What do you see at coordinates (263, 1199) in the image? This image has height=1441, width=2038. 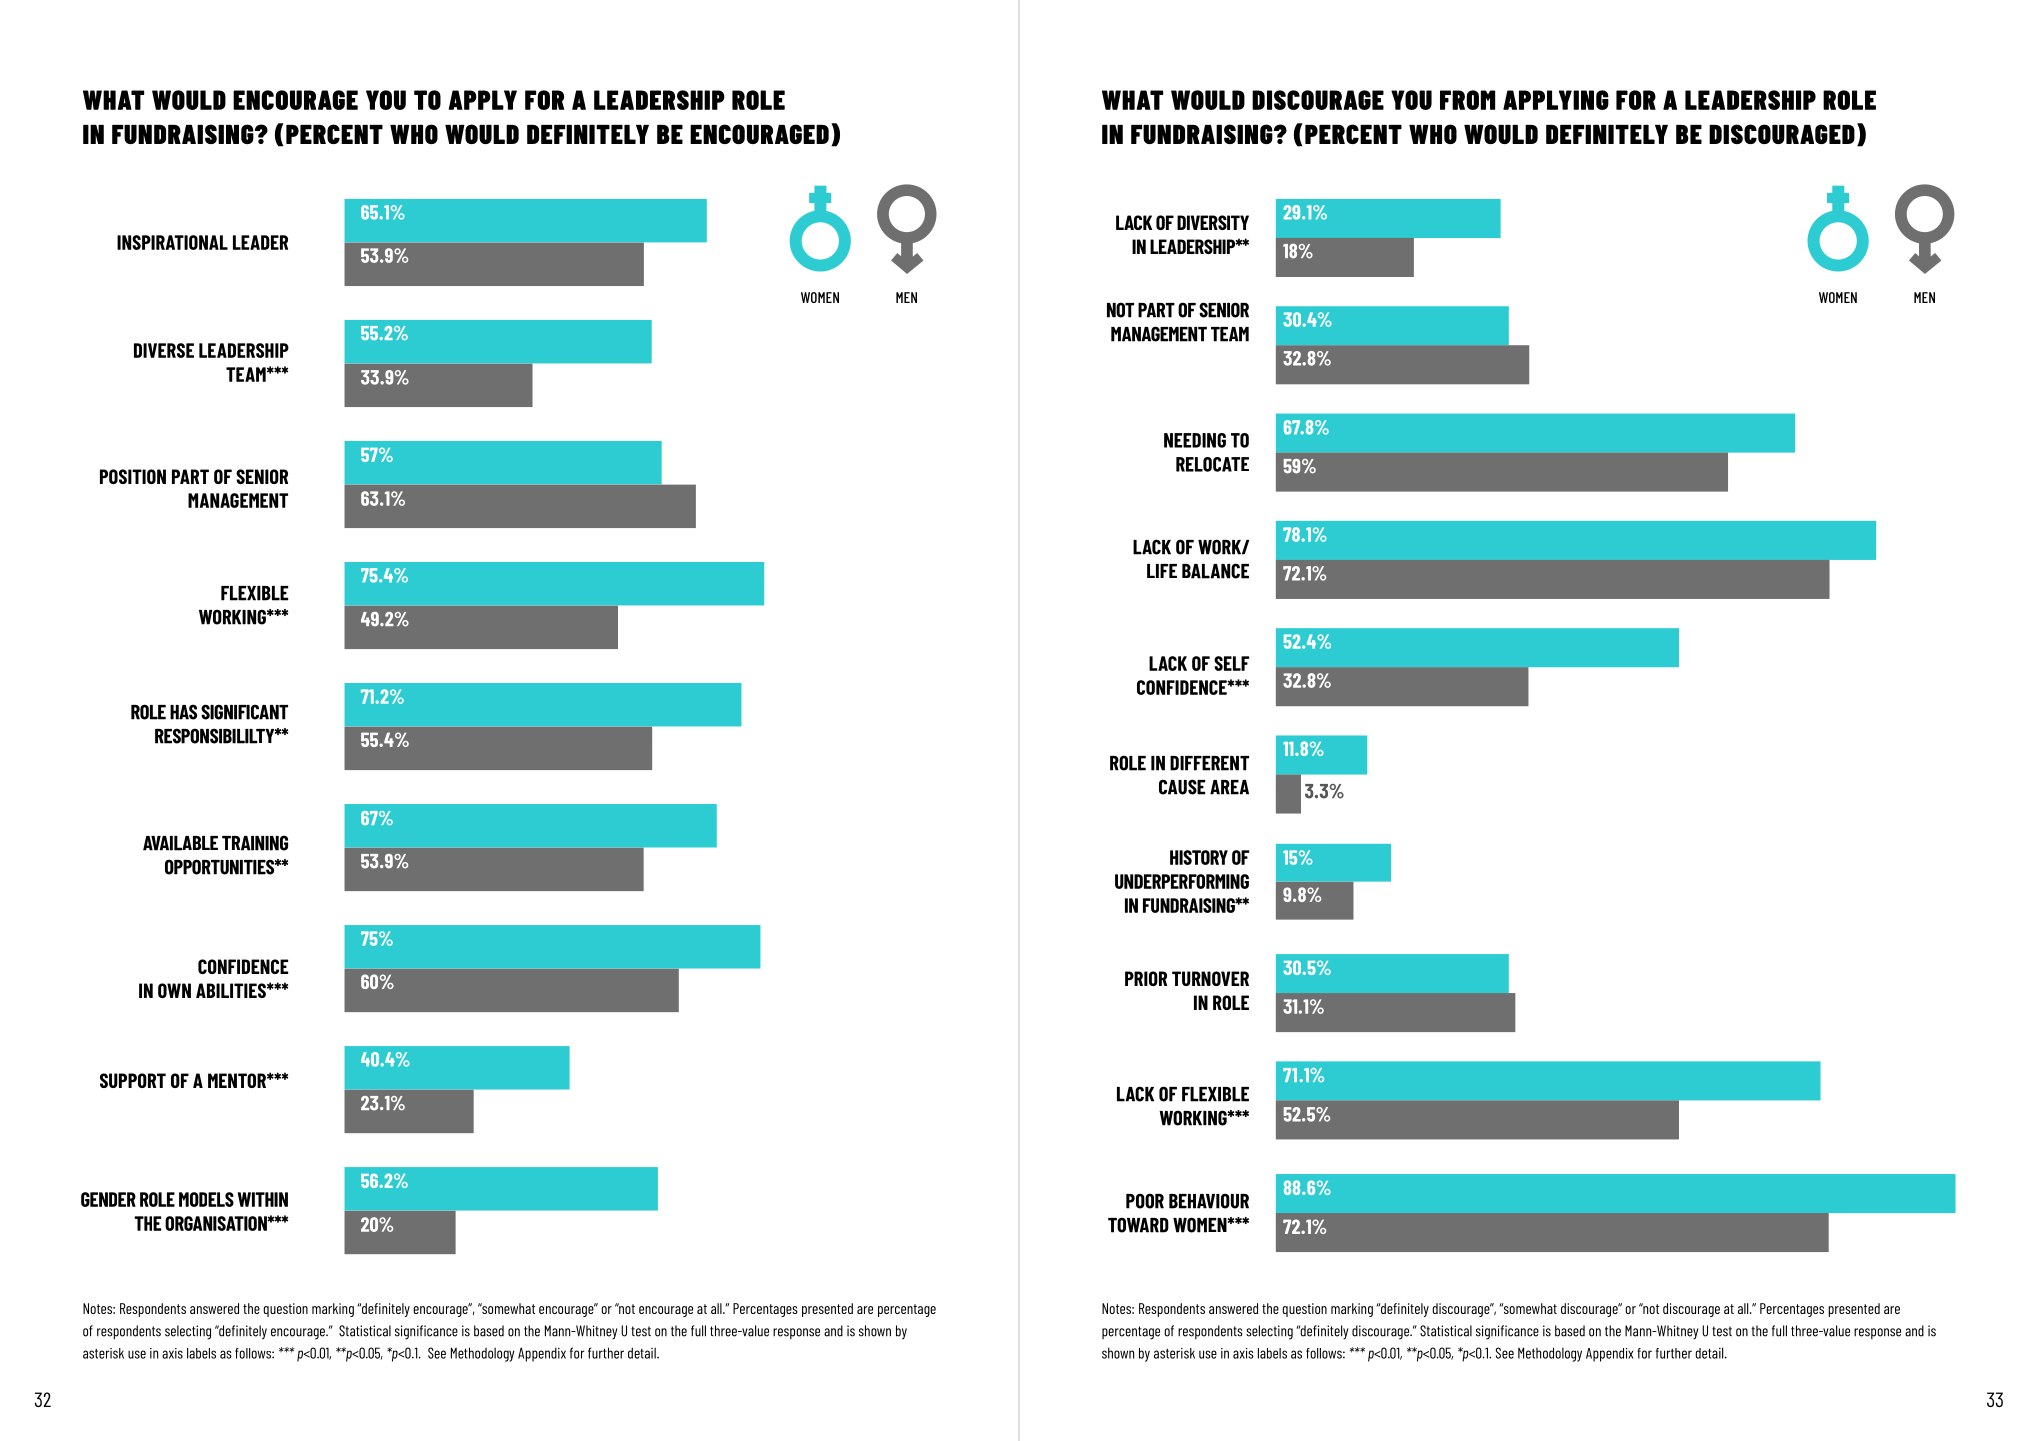 I see `WITHIN` at bounding box center [263, 1199].
